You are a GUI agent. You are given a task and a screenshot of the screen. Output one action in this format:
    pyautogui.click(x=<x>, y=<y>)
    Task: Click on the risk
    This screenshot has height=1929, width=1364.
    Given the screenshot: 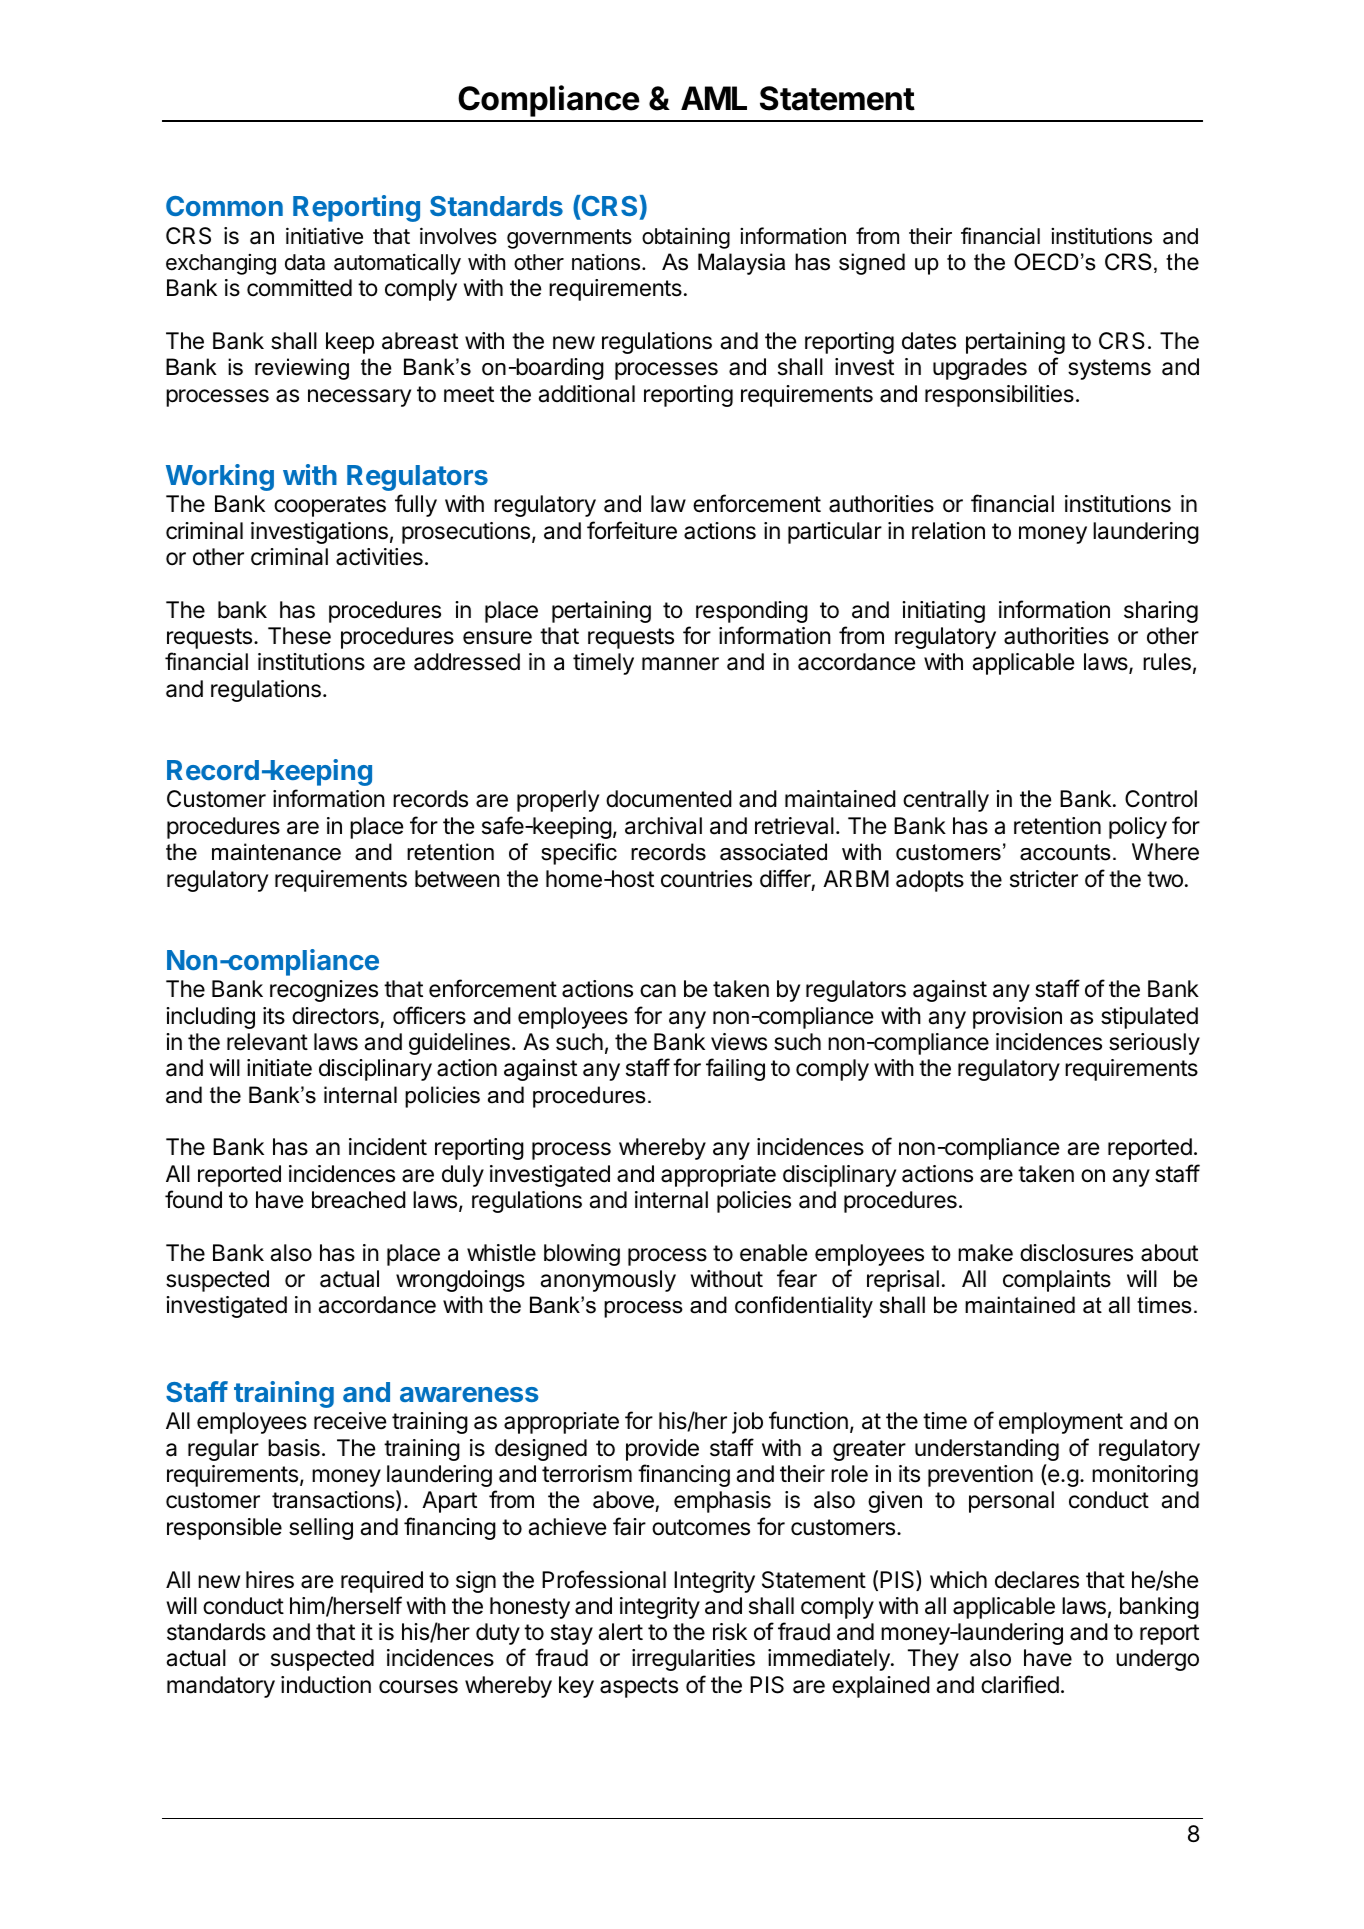 What is the action you would take?
    pyautogui.click(x=730, y=1632)
